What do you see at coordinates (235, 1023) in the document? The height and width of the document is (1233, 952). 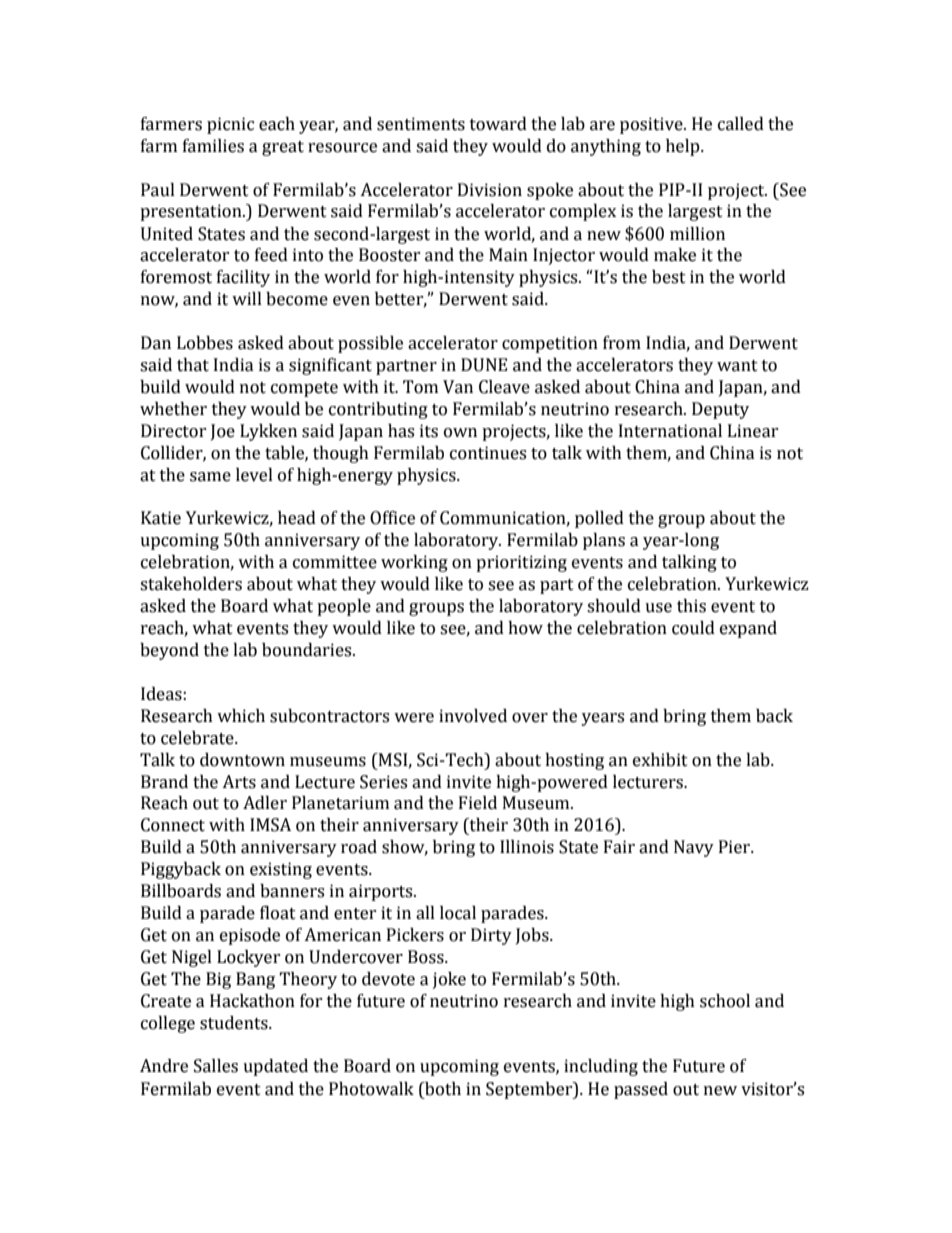 I see `students` at bounding box center [235, 1023].
